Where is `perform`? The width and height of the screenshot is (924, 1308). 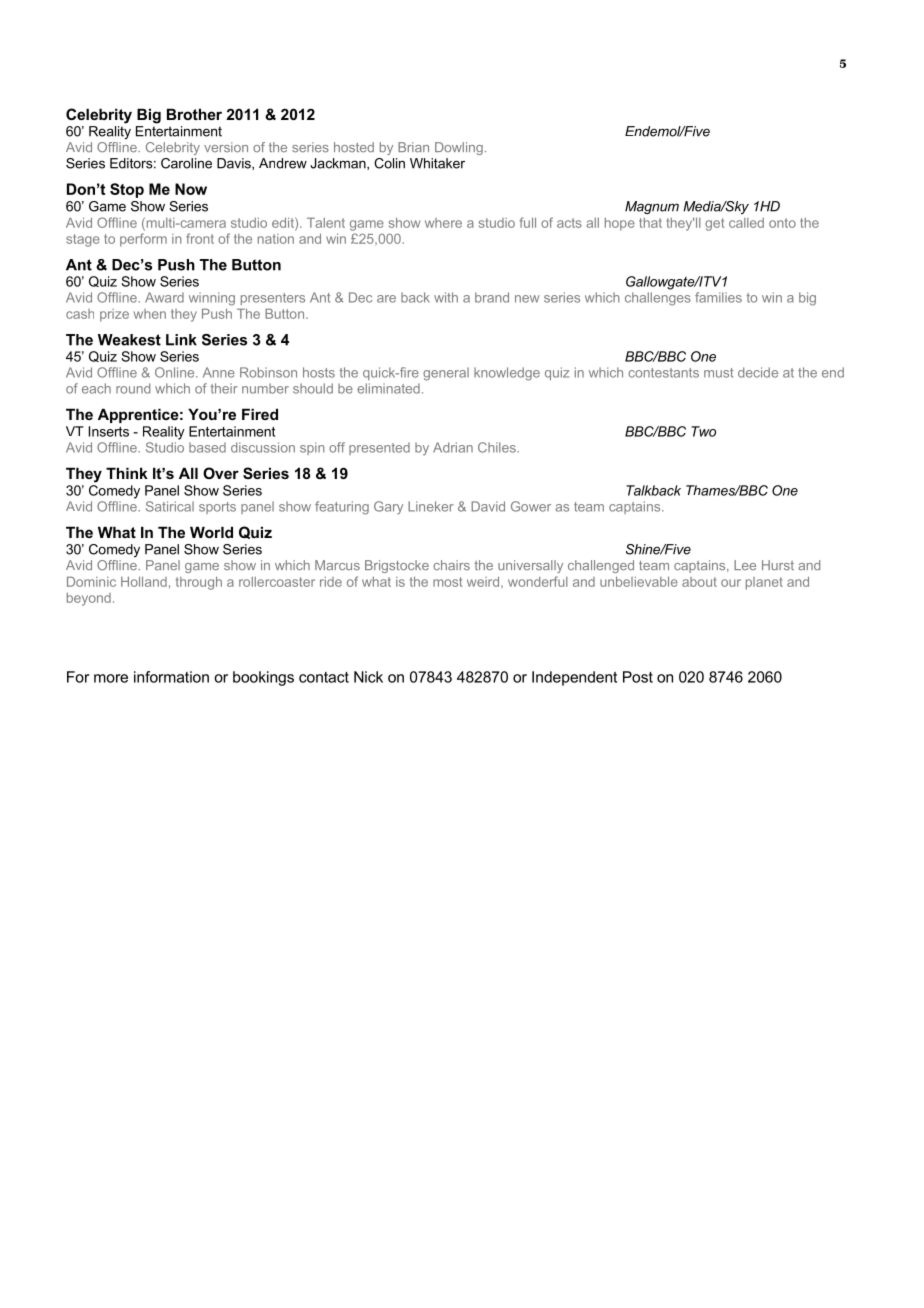 perform is located at coordinates (143, 240).
